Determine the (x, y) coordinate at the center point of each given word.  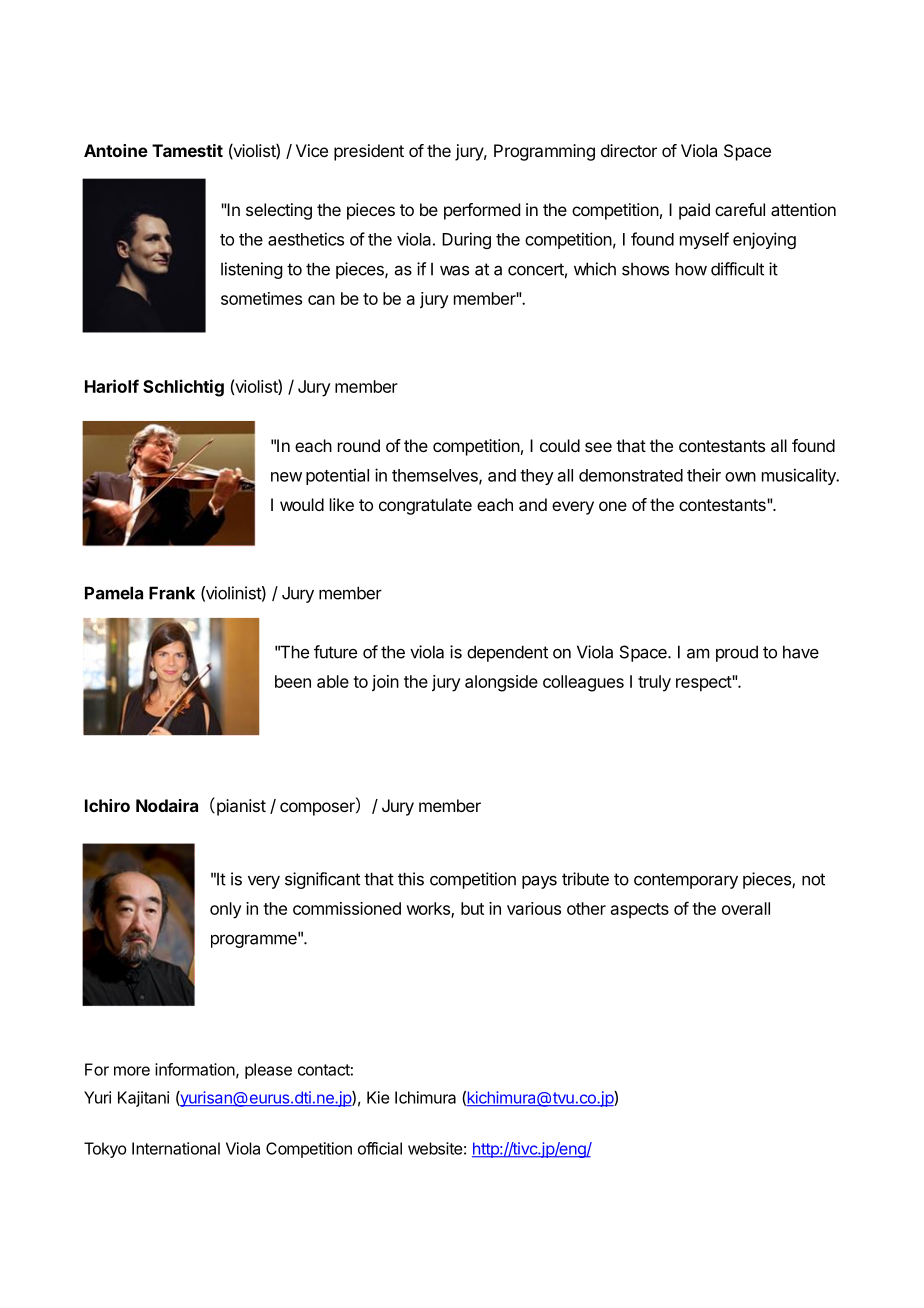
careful (740, 209)
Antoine (116, 150)
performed (482, 211)
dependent (507, 653)
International (176, 1148)
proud (737, 653)
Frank (172, 593)
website (435, 1148)
